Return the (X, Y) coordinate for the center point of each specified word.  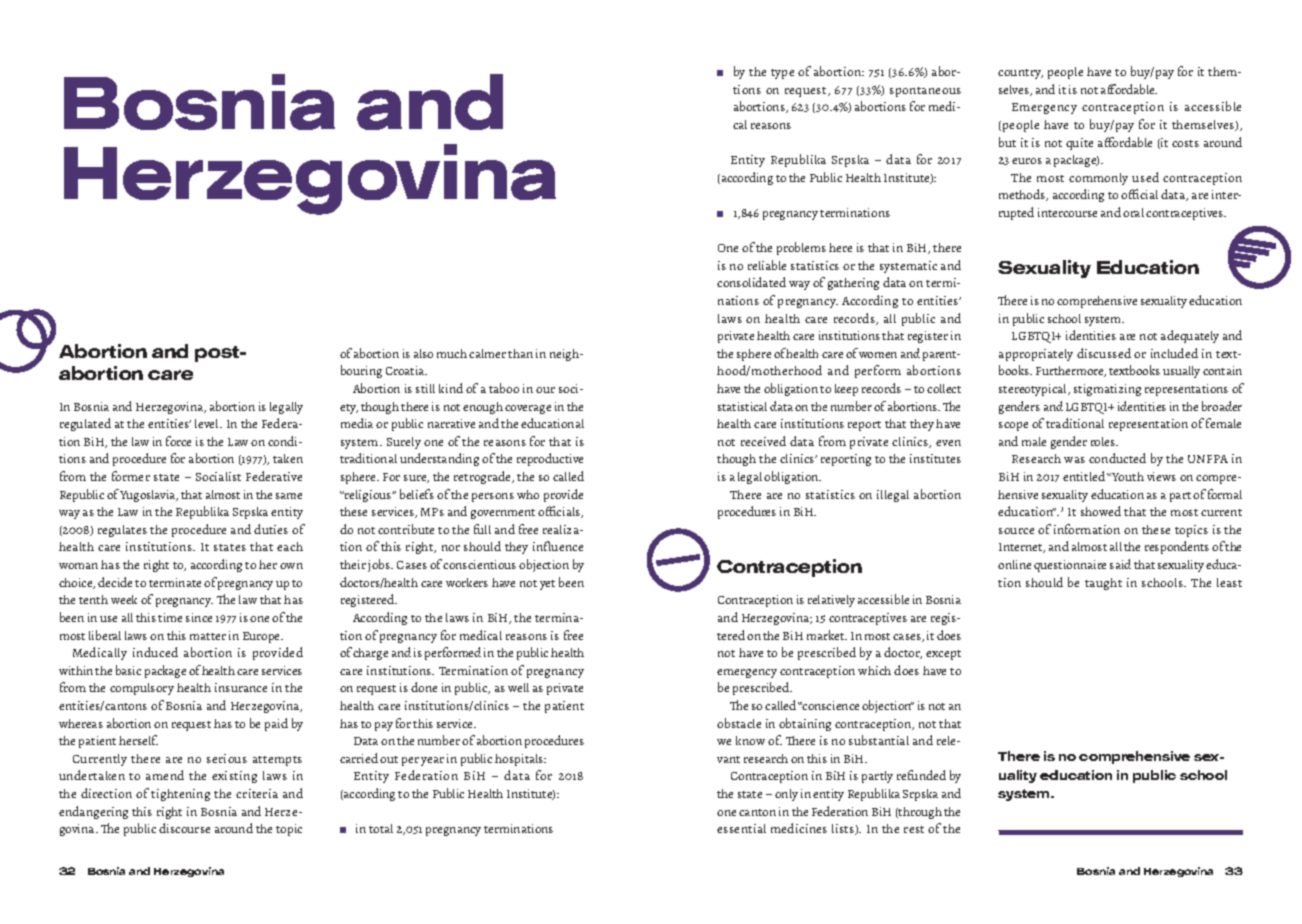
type (782, 74)
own (291, 566)
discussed (1104, 353)
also (423, 353)
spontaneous (925, 92)
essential (741, 828)
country (1020, 74)
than (520, 353)
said (1120, 564)
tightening (180, 795)
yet (547, 585)
